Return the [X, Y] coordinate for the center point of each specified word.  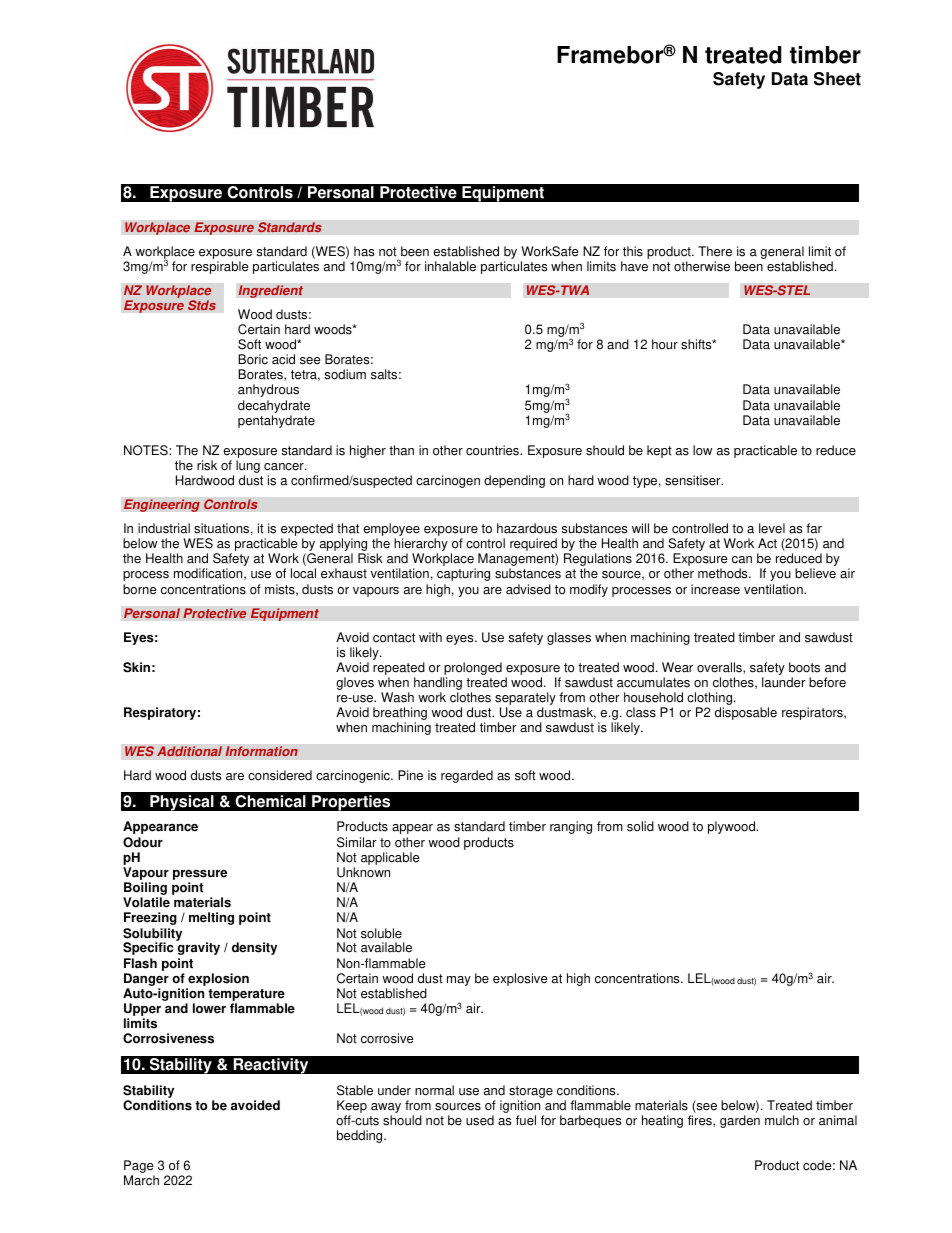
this [633, 251]
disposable [746, 713]
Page [138, 1166]
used [480, 1120]
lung [248, 468]
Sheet [837, 79]
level [772, 528]
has [364, 251]
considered [280, 775]
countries [493, 450]
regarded [467, 776]
